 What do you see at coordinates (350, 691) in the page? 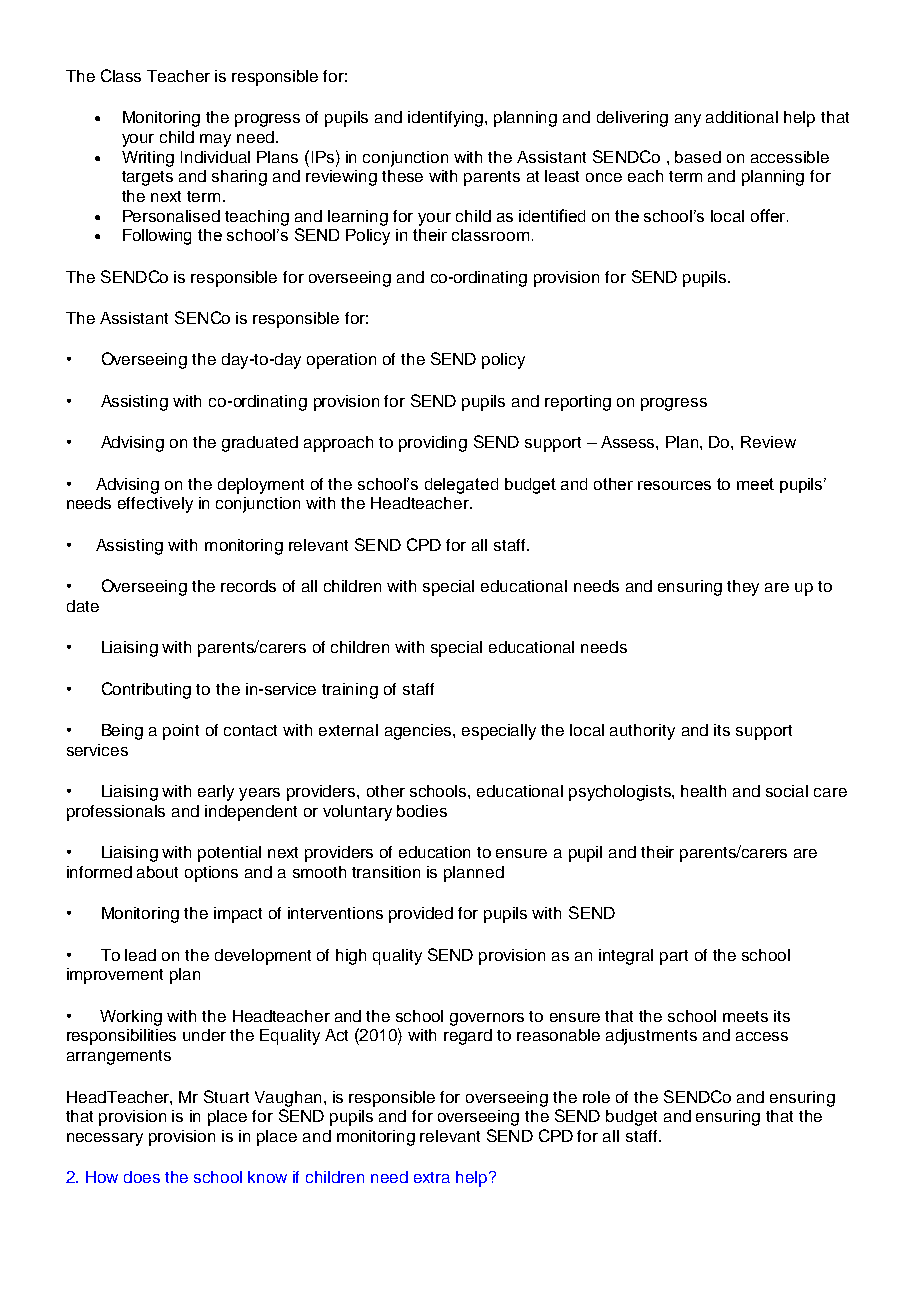
I see `training` at bounding box center [350, 691].
